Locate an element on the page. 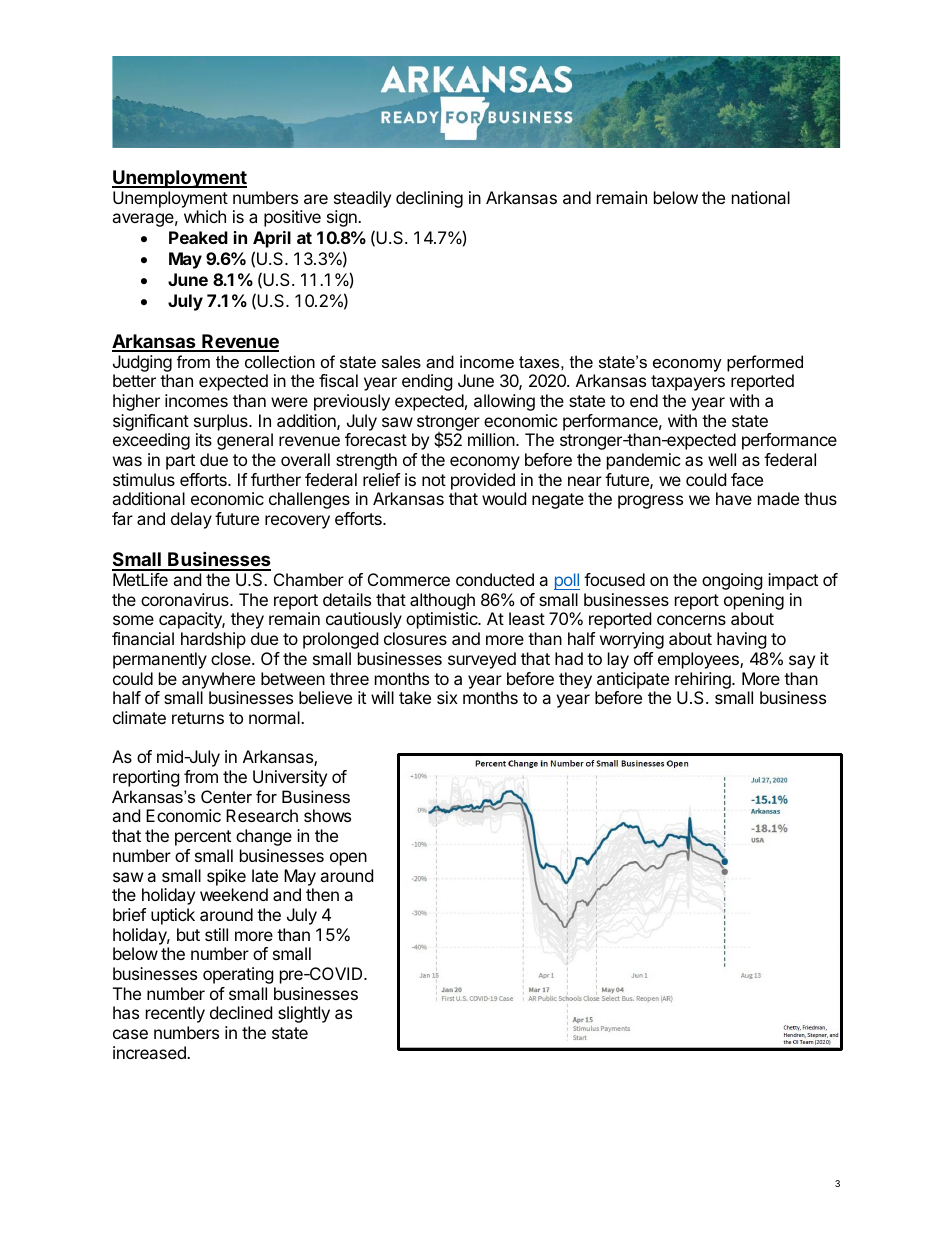  optimistic is located at coordinates (443, 620).
